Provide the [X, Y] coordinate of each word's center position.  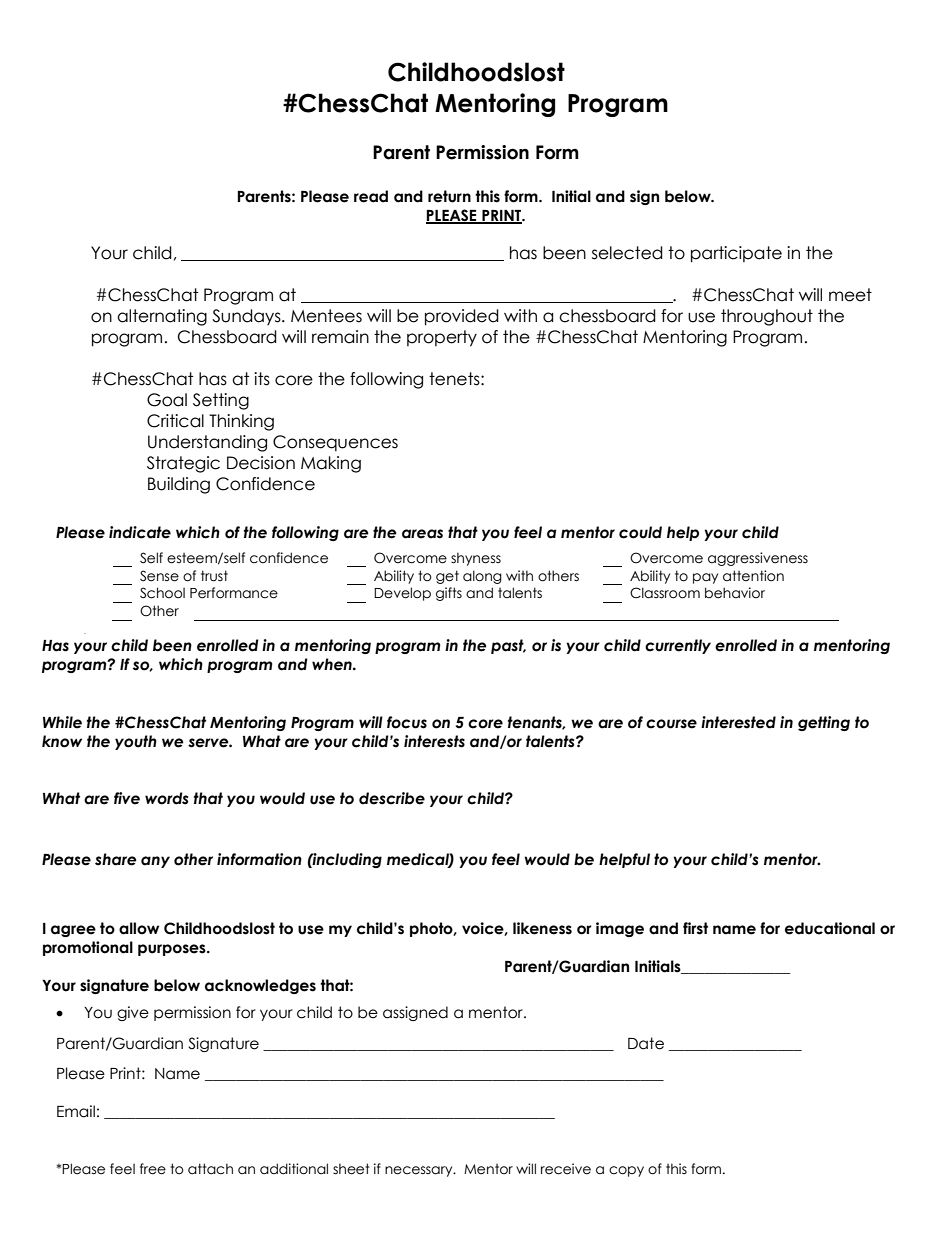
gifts [449, 594]
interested [738, 722]
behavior [735, 593]
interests [434, 741]
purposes [173, 950]
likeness [542, 928]
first [695, 928]
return [449, 196]
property [442, 338]
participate [736, 254]
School [162, 593]
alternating [162, 317]
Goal [167, 400]
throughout [767, 317]
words [166, 798]
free [153, 1169]
